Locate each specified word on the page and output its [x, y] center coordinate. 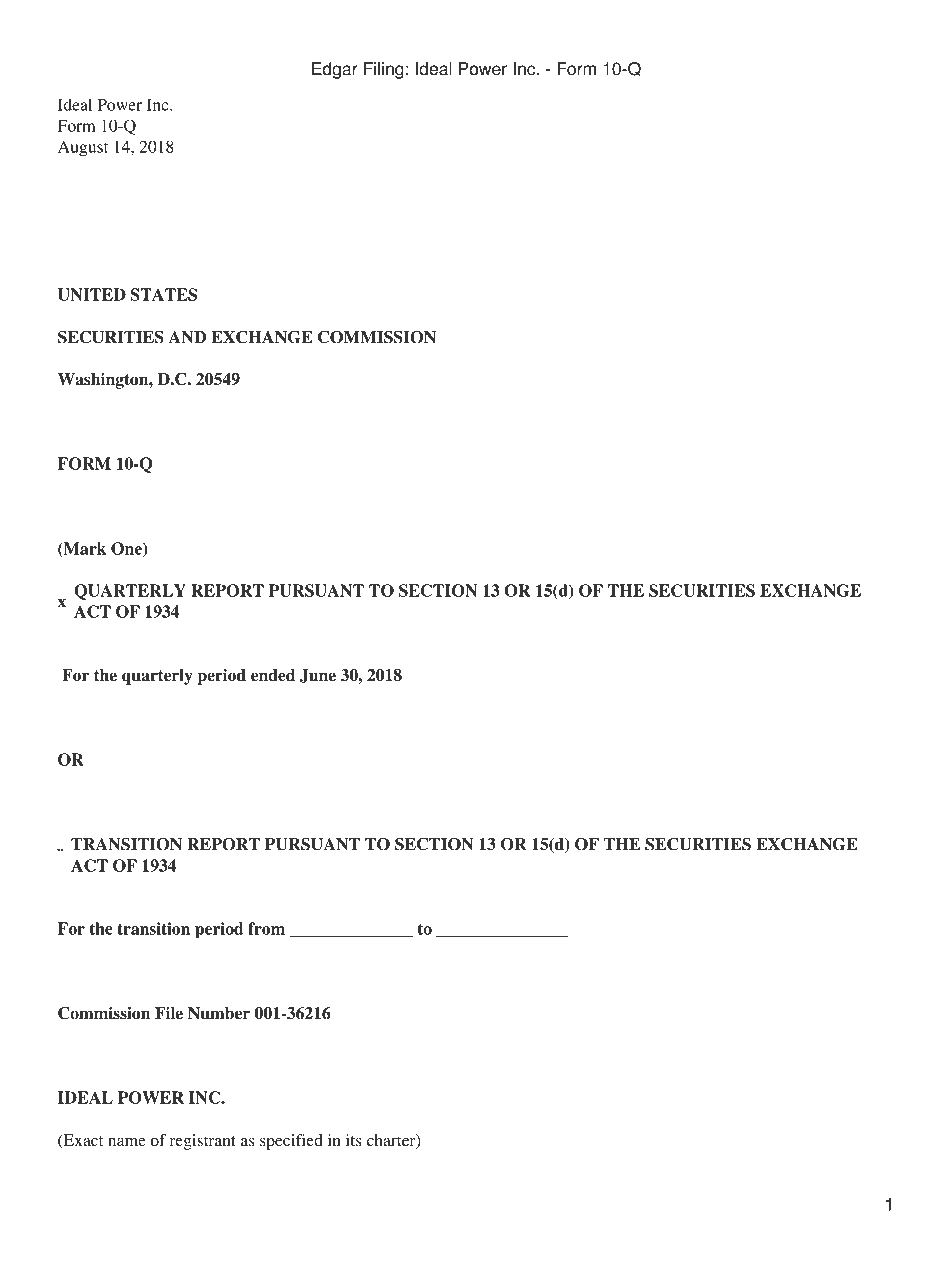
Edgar [335, 70]
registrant [203, 1142]
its [354, 1140]
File [169, 1013]
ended [273, 675]
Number [219, 1013]
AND [187, 337]
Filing [384, 70]
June [318, 676]
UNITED [92, 294]
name [127, 1142]
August [83, 149]
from [266, 928]
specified [291, 1142]
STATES [164, 294]
